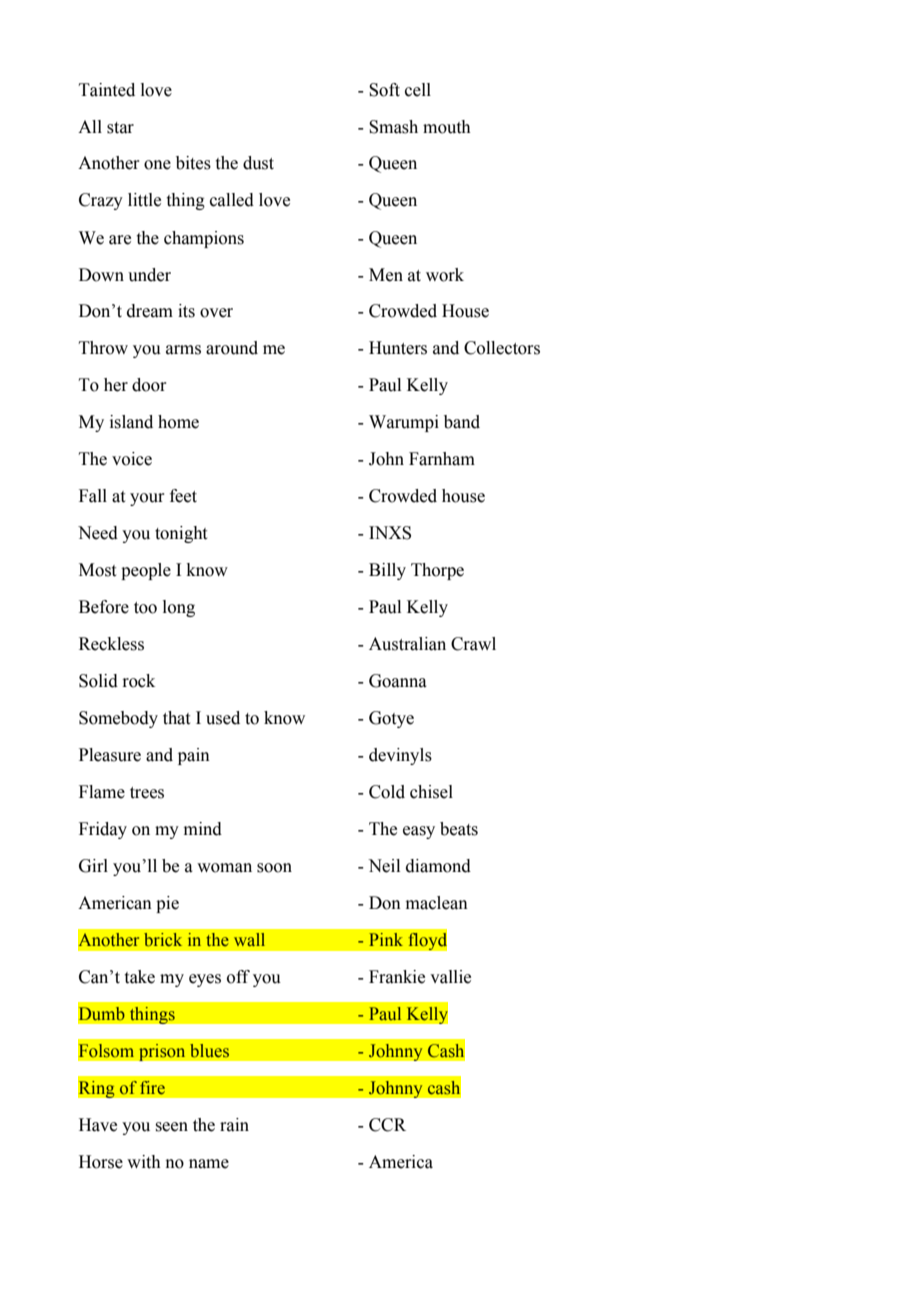 This screenshot has height=1308, width=924. Describe the element at coordinates (120, 128) in the screenshot. I see `star` at that location.
